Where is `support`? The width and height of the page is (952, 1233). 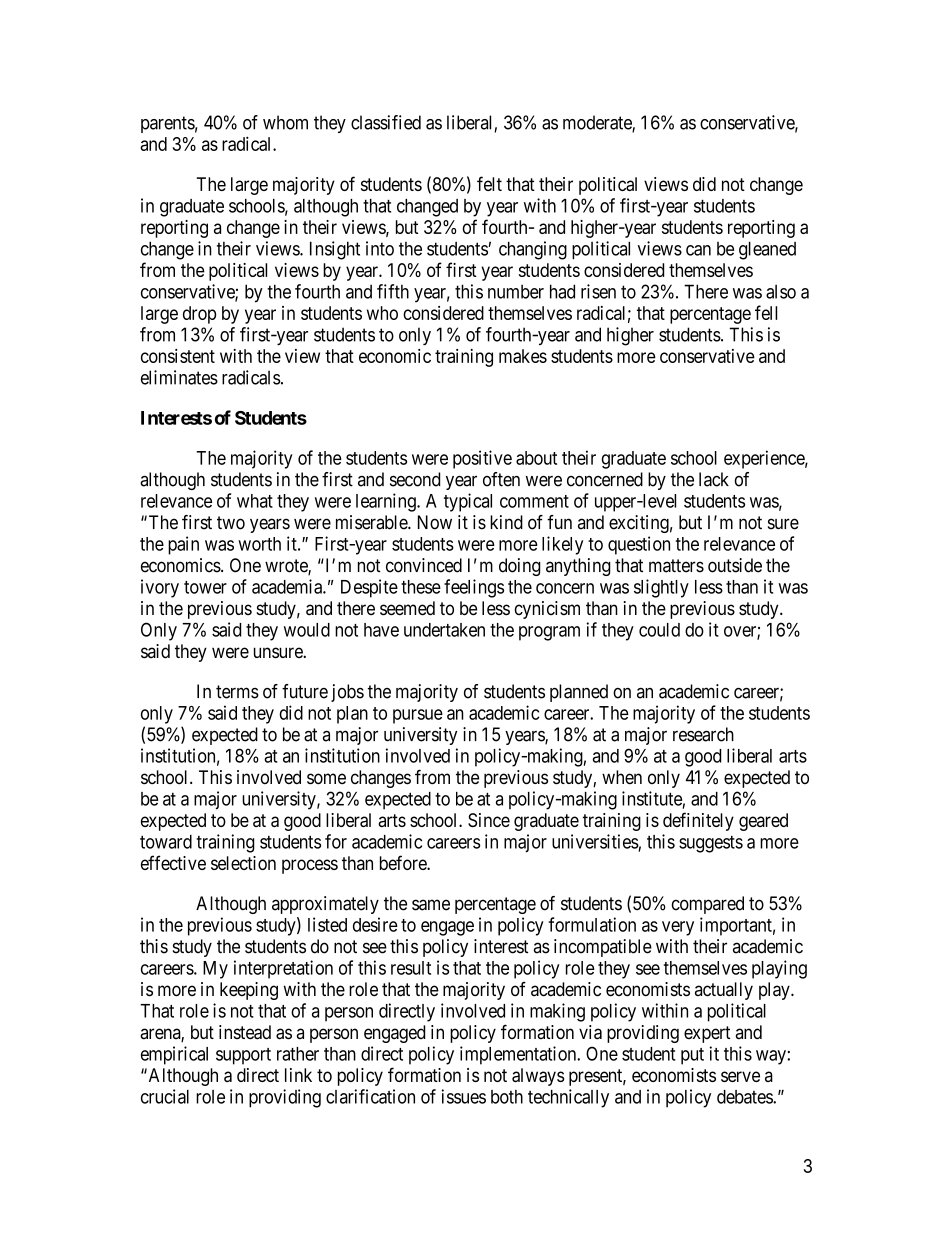 support is located at coordinates (243, 1056).
